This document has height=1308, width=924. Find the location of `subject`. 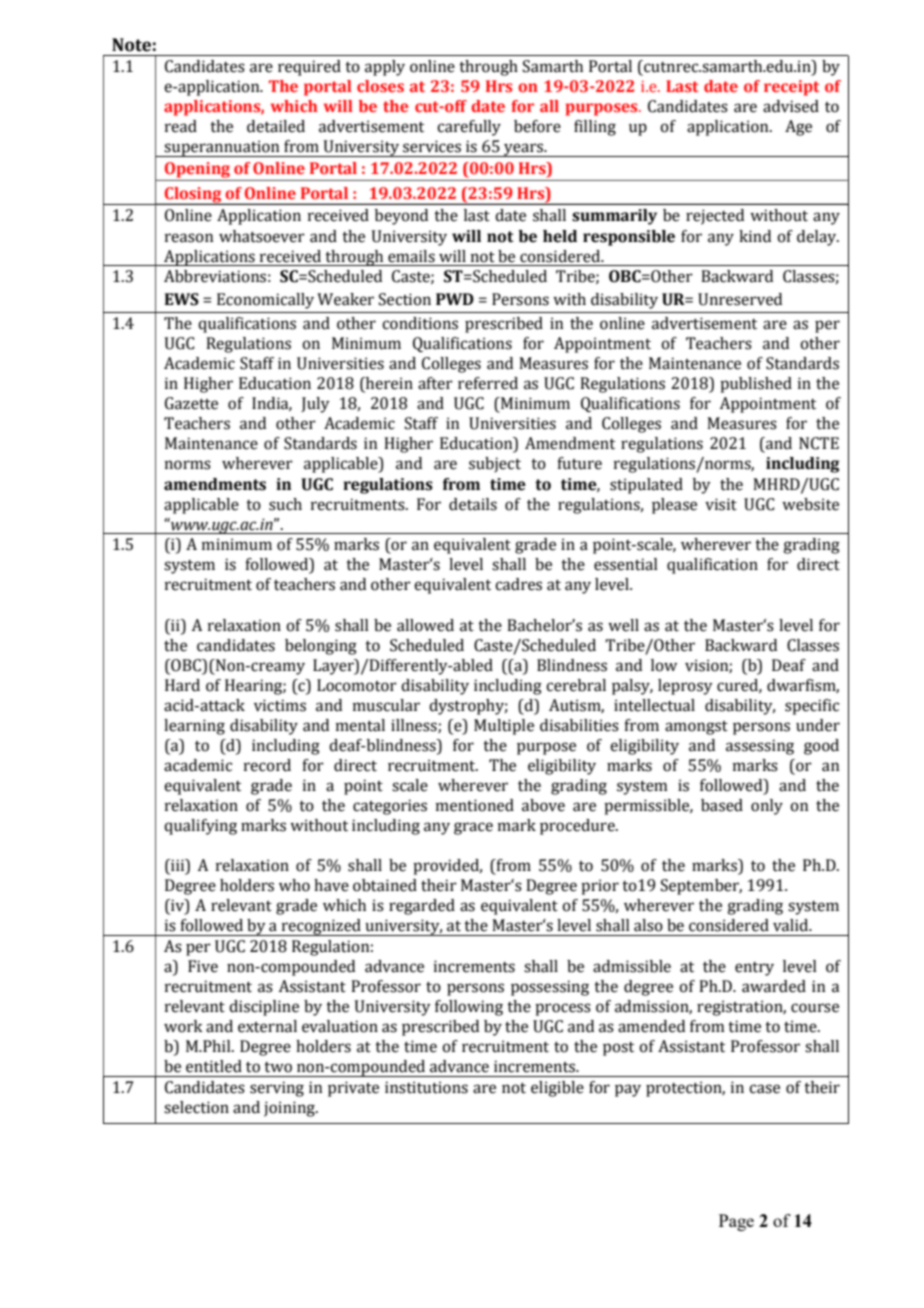

subject is located at coordinates (495, 465).
